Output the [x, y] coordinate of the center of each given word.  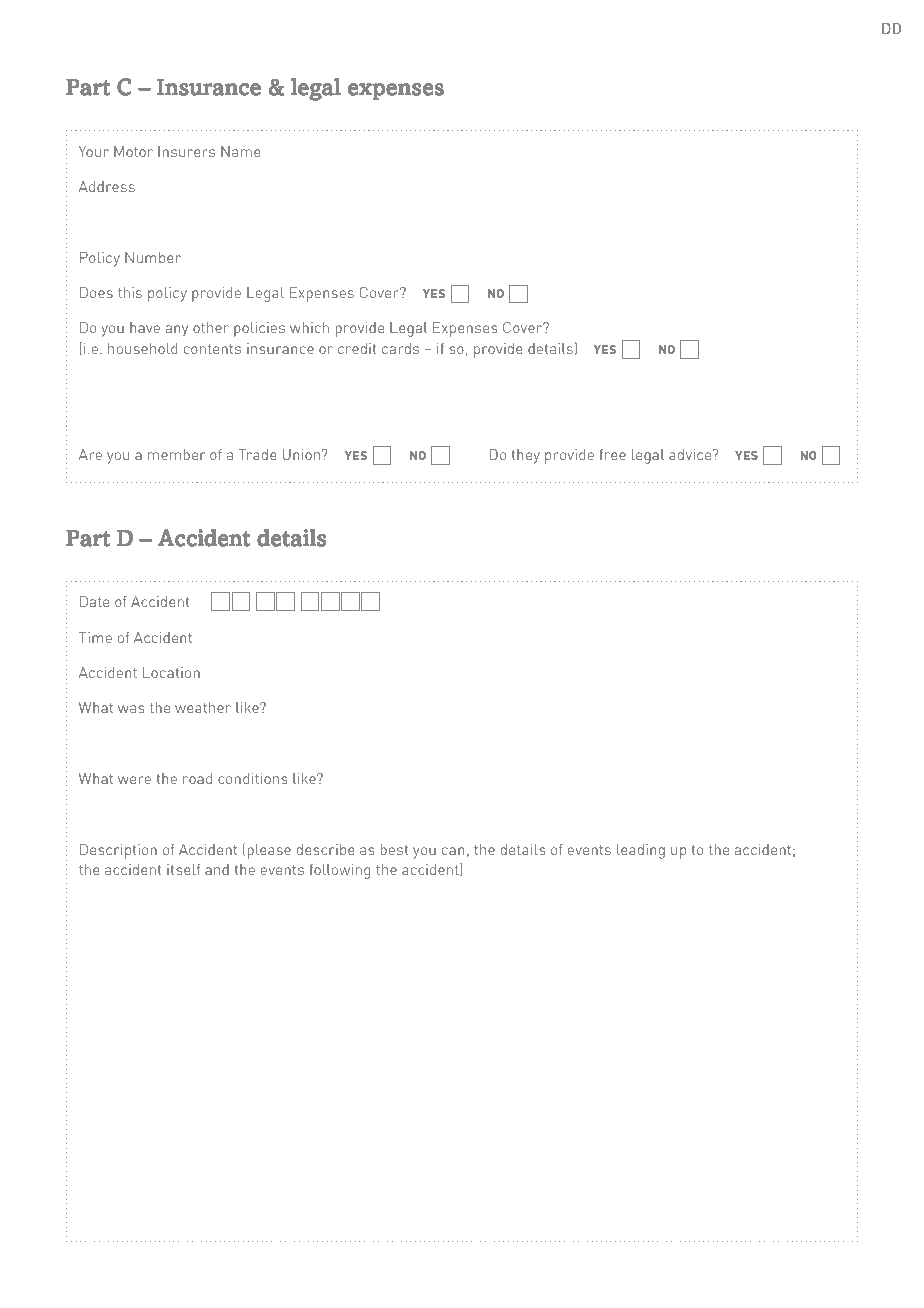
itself [183, 869]
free [612, 454]
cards [400, 348]
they [526, 456]
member [176, 454]
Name [241, 151]
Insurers [186, 151]
